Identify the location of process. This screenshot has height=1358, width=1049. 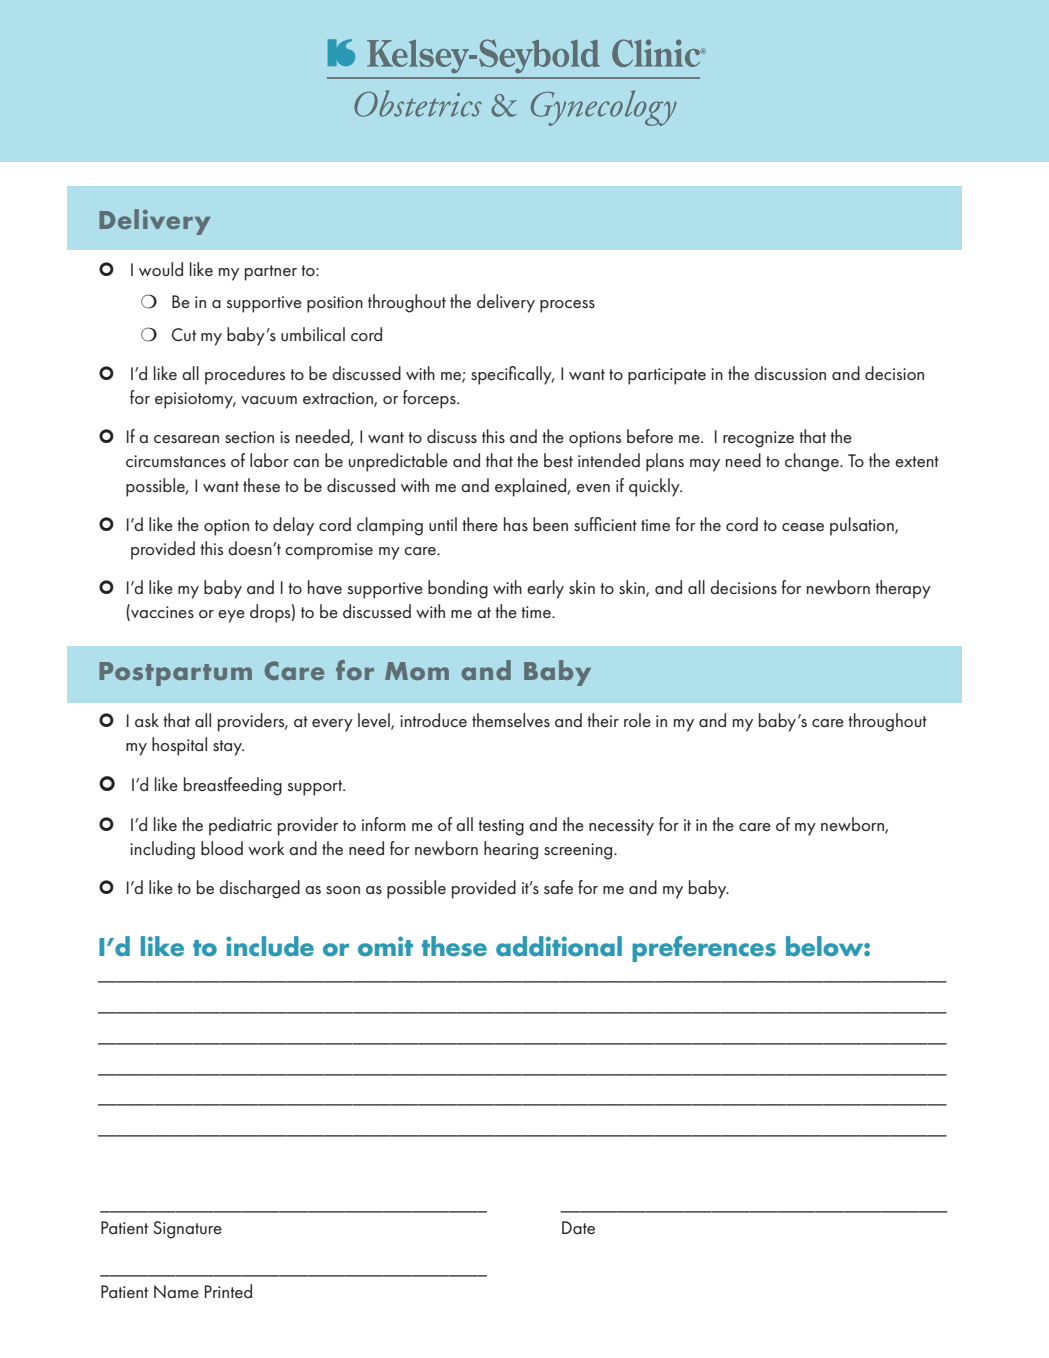
(567, 306).
